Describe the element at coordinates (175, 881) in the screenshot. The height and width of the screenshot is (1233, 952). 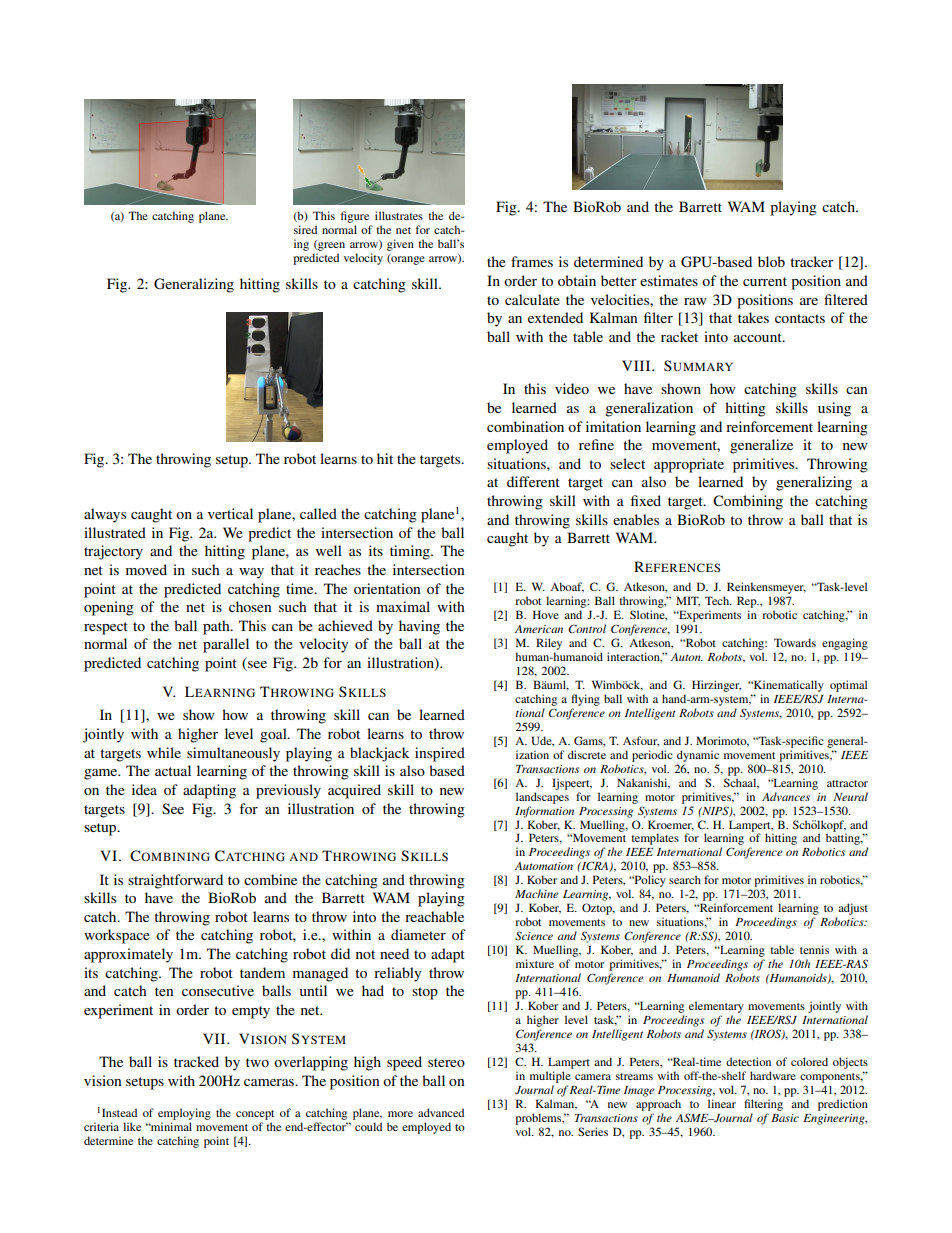
I see `straightforward` at that location.
